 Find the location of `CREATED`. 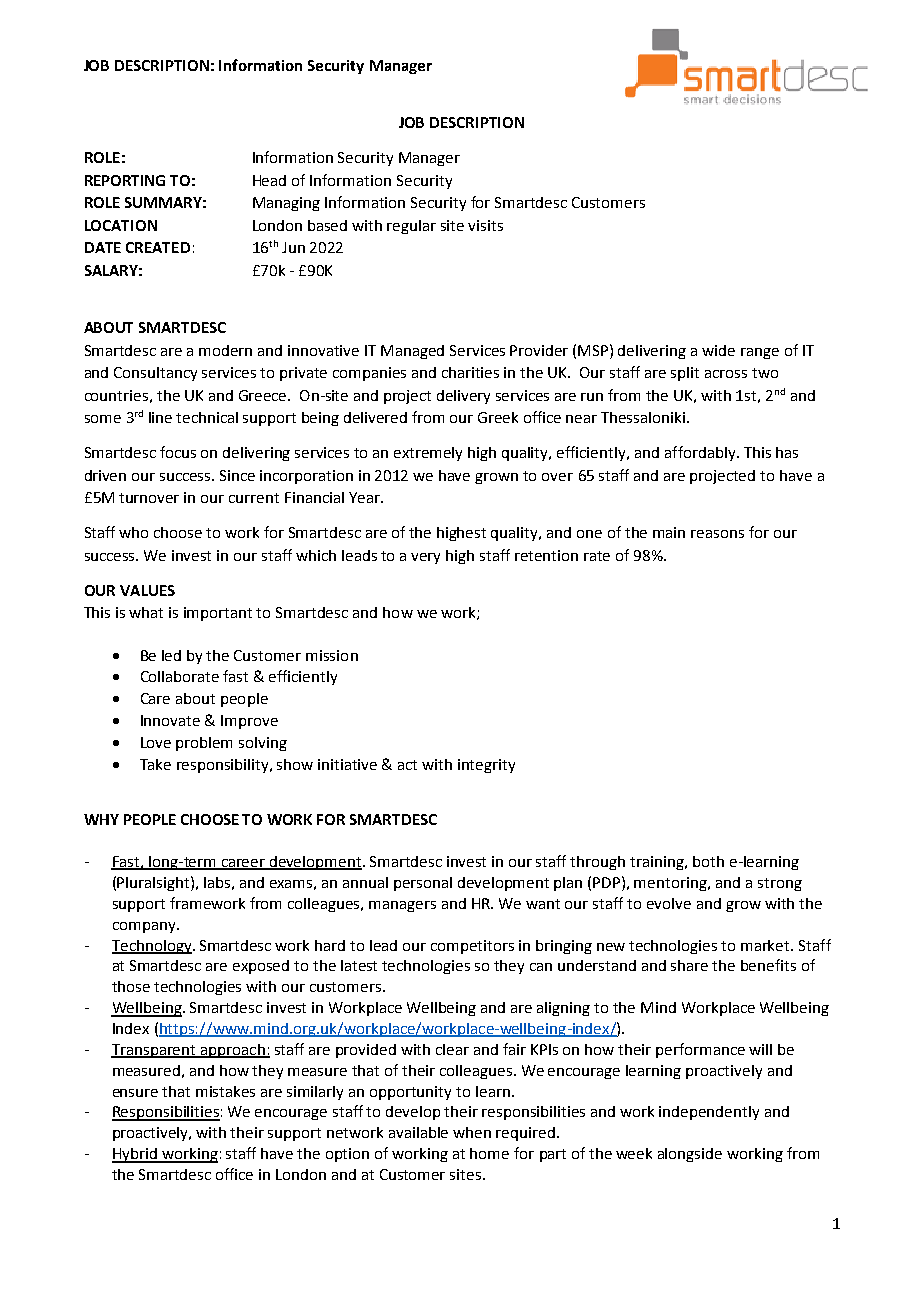

CREATED is located at coordinates (158, 247).
